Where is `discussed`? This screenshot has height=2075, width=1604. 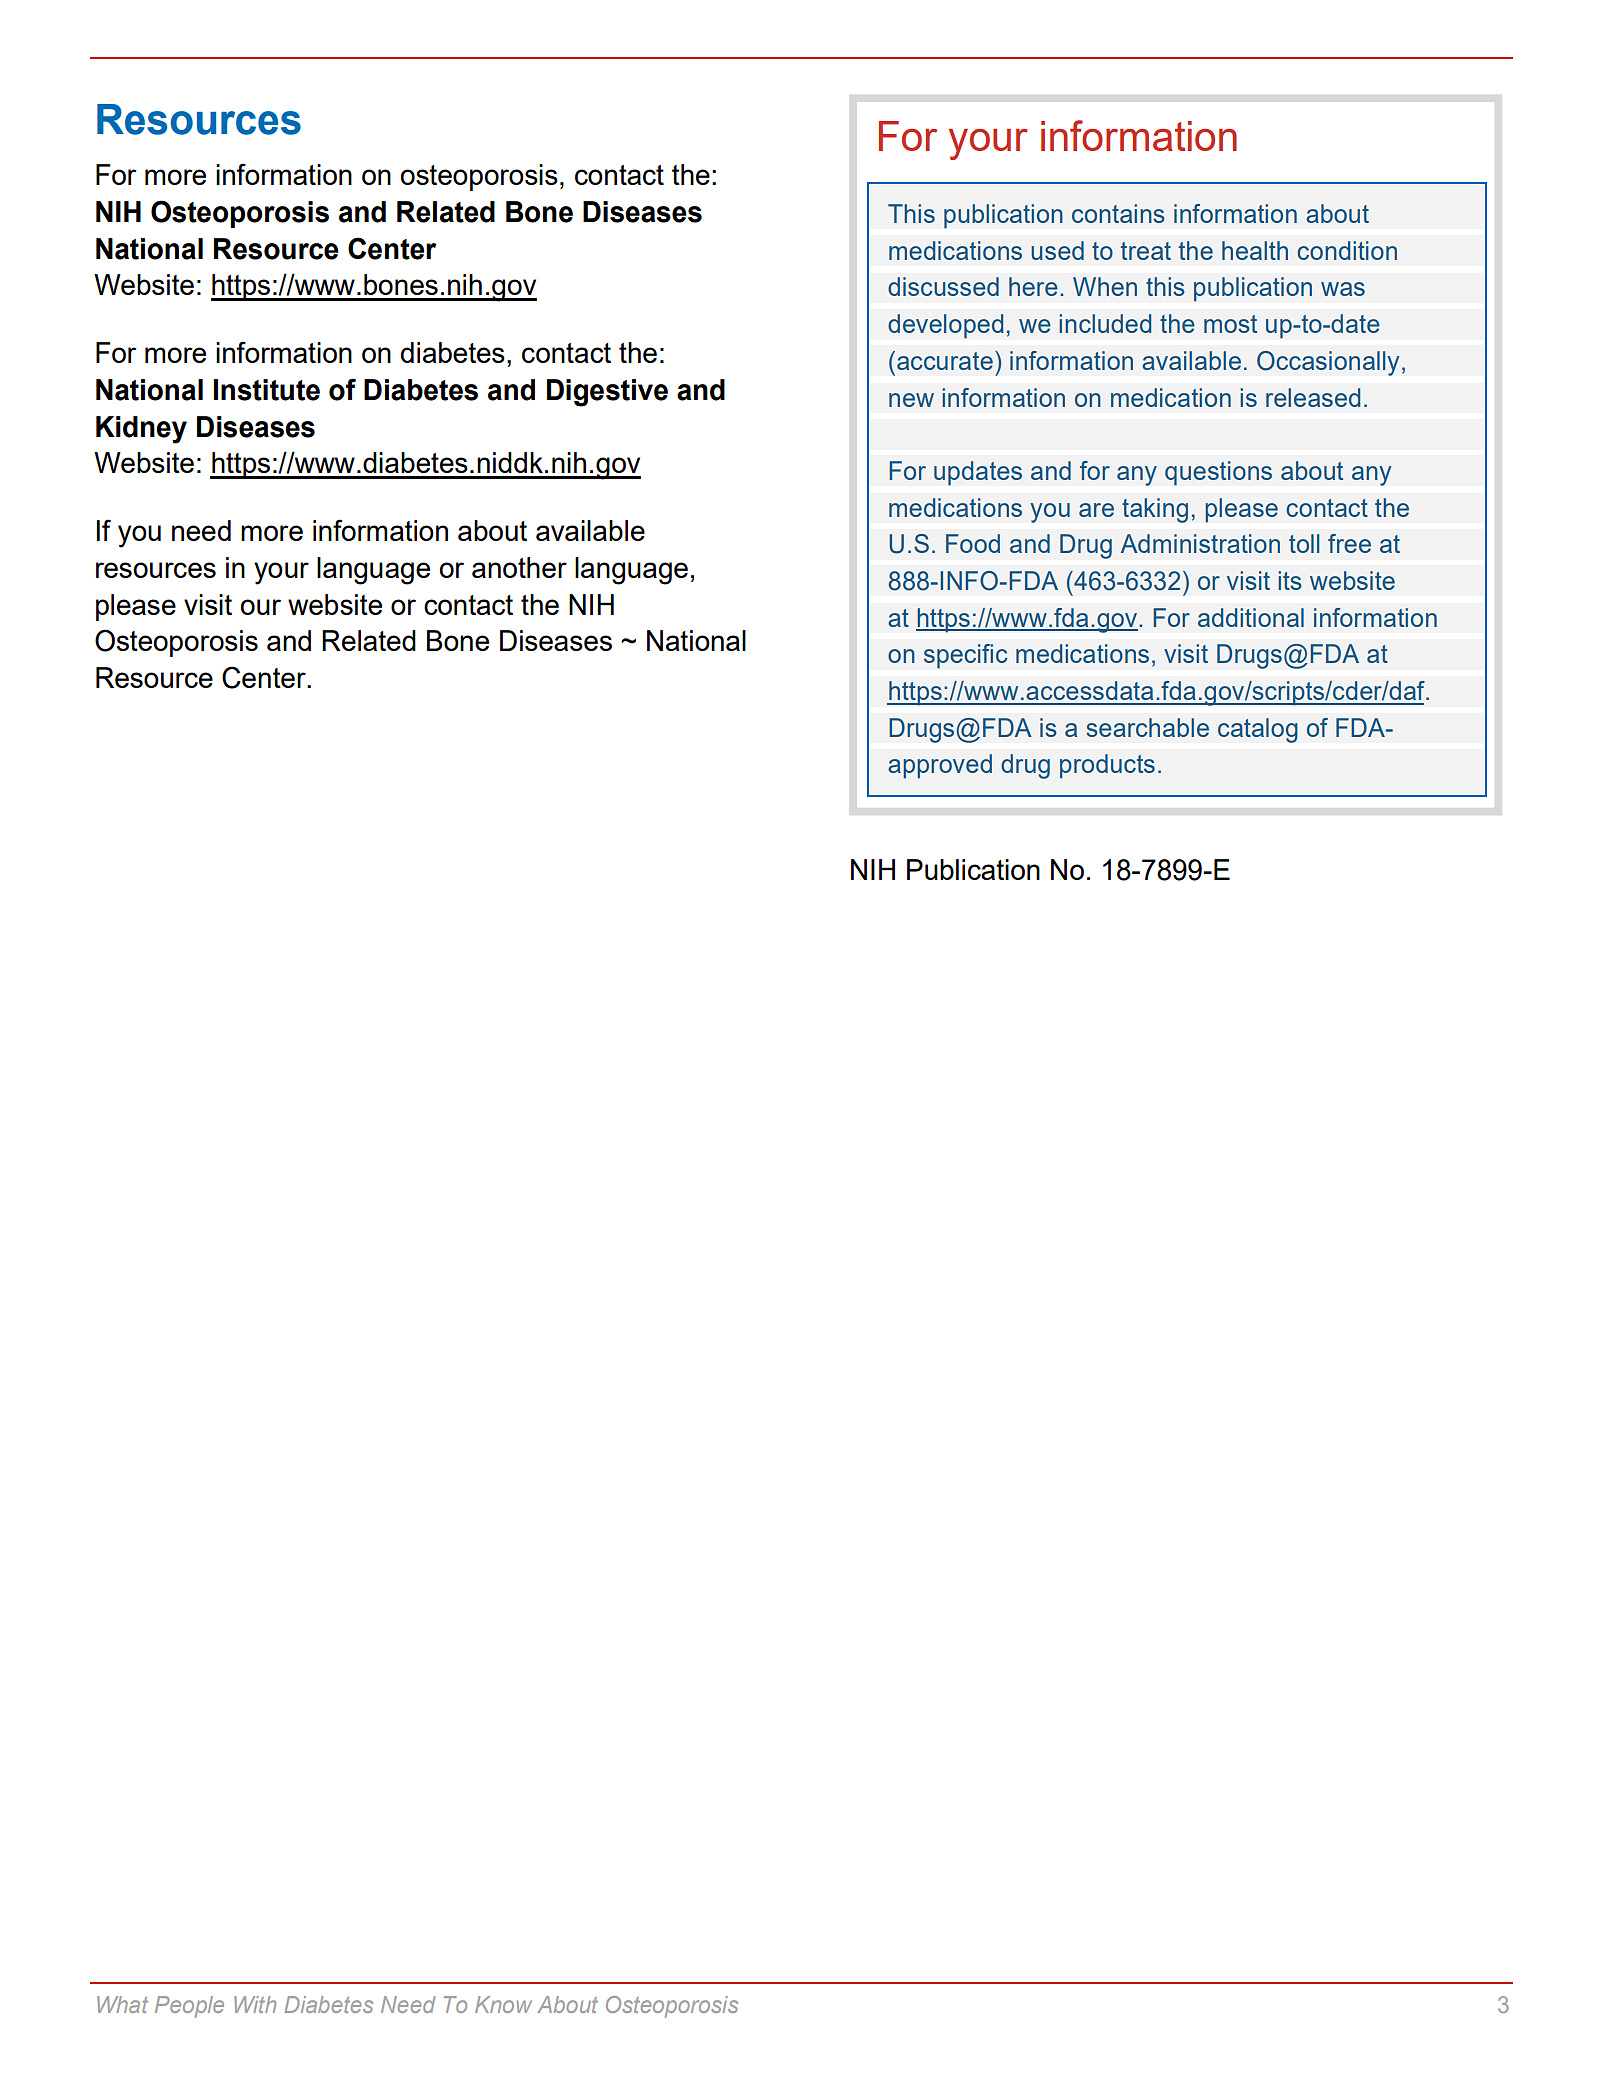 discussed is located at coordinates (943, 286).
